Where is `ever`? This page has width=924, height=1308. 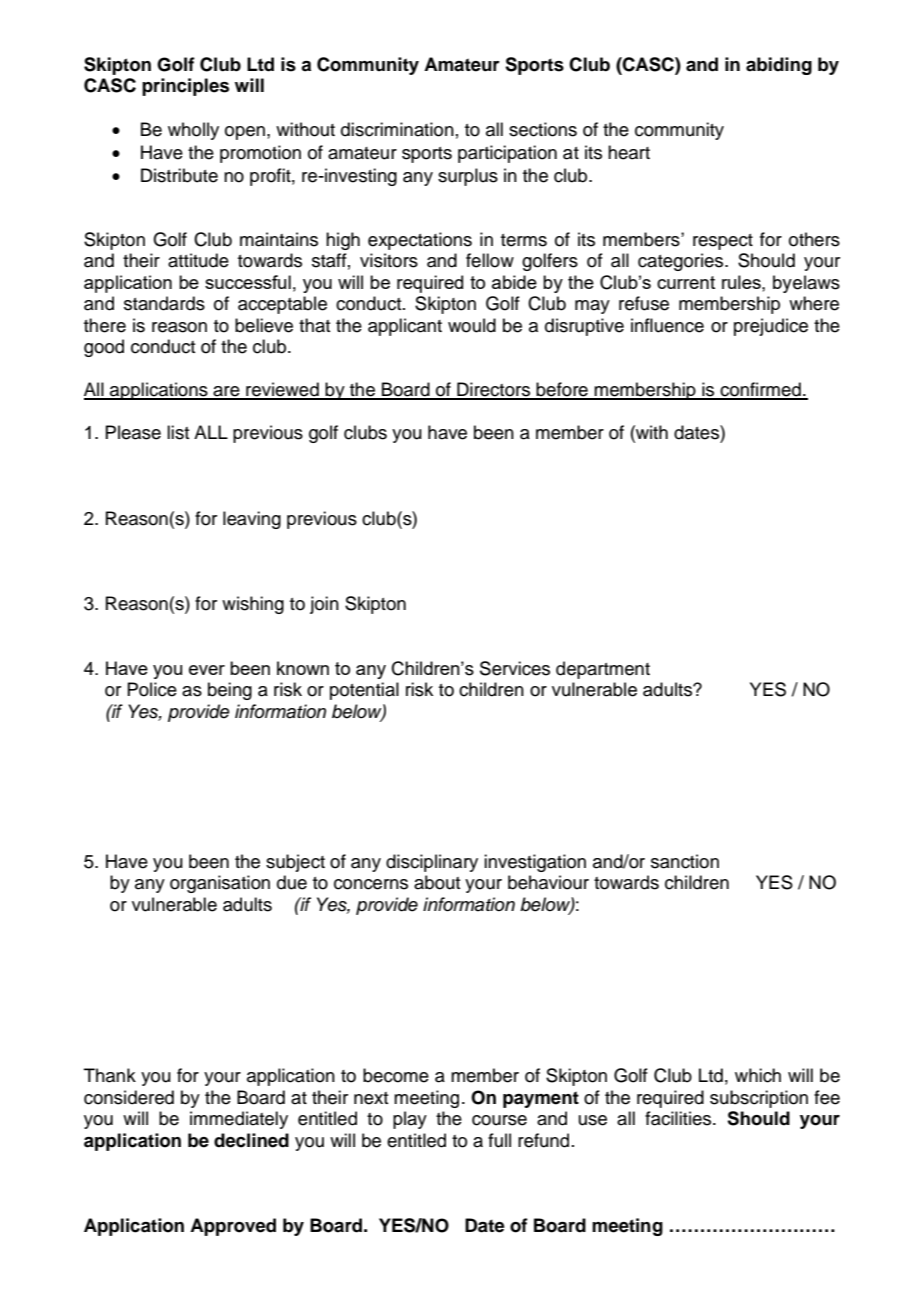 ever is located at coordinates (207, 670).
